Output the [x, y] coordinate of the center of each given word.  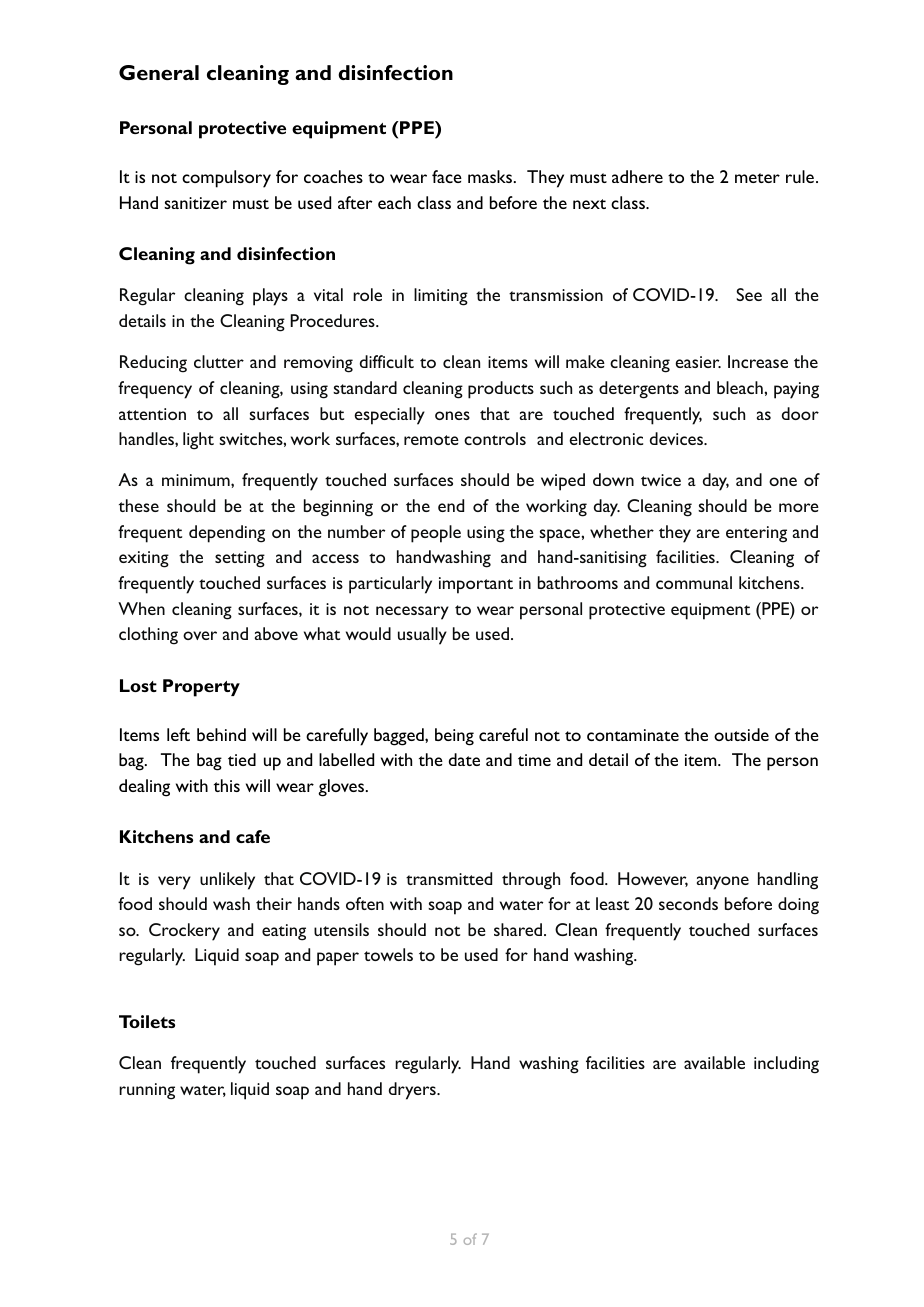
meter [757, 178]
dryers [413, 1091]
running [147, 1091]
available [714, 1062]
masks [491, 176]
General [159, 72]
